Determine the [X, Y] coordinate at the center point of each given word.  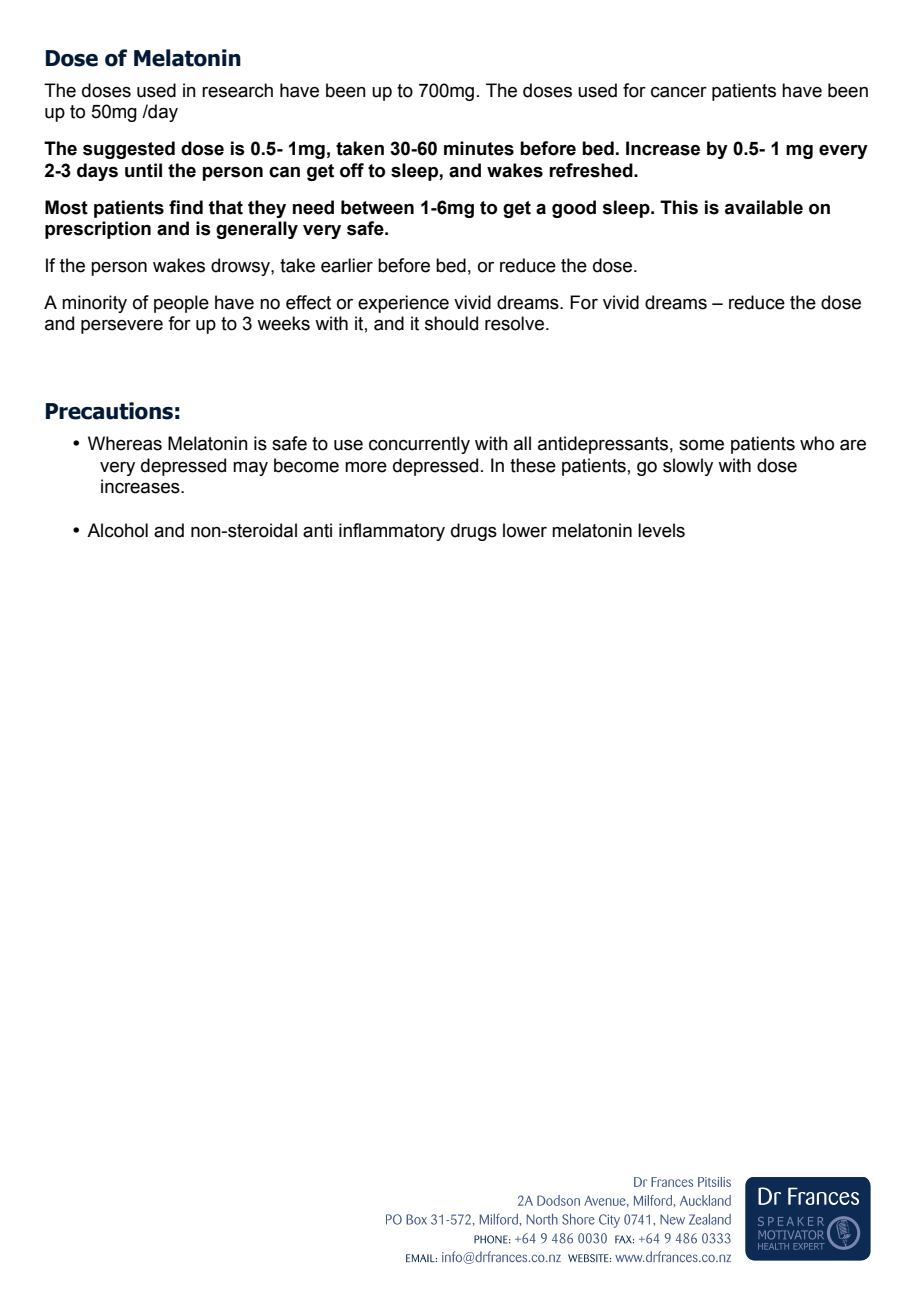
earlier [347, 265]
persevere [122, 327]
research [237, 90]
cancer [679, 92]
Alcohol [117, 530]
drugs [474, 532]
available [764, 207]
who [817, 443]
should [451, 323]
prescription [98, 230]
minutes [479, 148]
